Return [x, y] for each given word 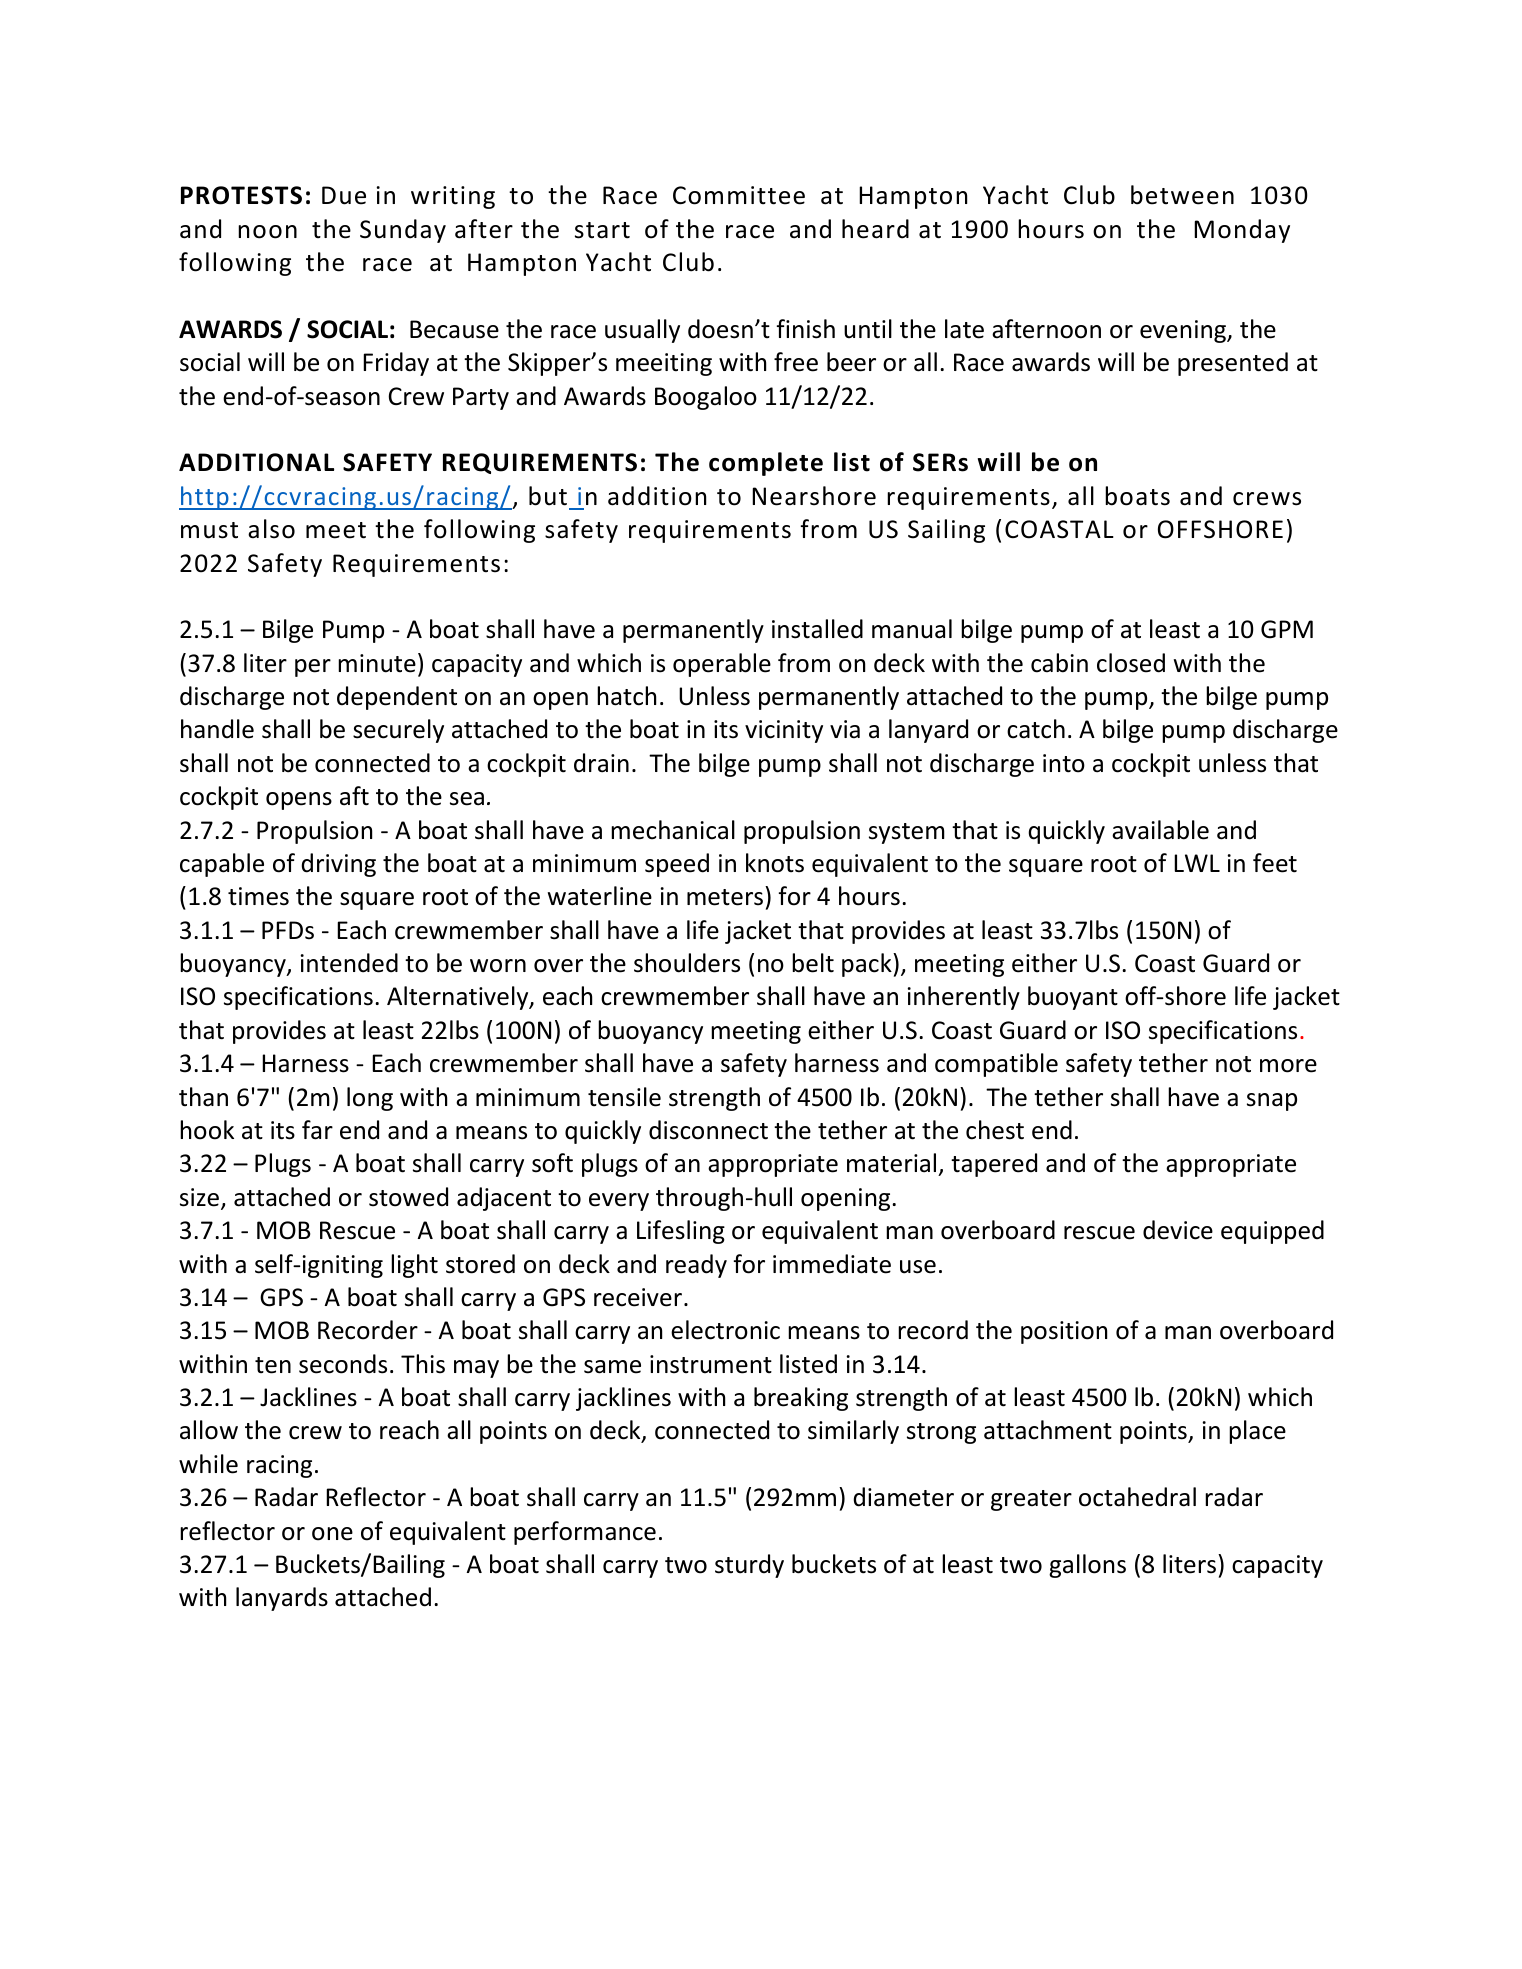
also [271, 529]
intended [349, 963]
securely [398, 731]
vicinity [784, 731]
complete [766, 464]
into [1064, 763]
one [332, 1534]
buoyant [1073, 998]
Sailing [946, 531]
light [414, 1266]
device [1178, 1230]
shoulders [687, 963]
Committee [739, 195]
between [1182, 195]
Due [344, 195]
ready [696, 1266]
